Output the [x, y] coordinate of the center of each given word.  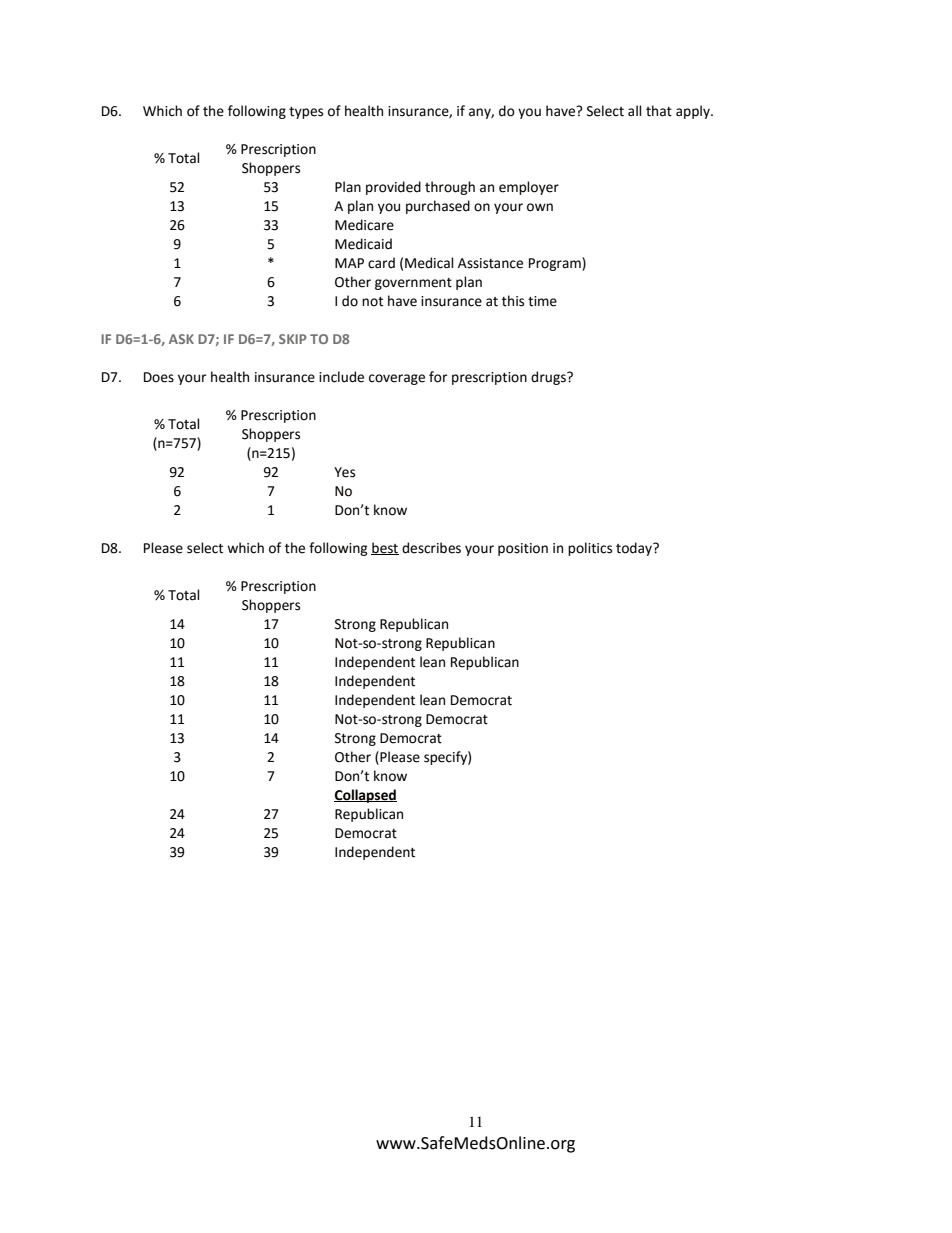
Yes [344, 472]
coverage [397, 379]
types [306, 113]
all [634, 111]
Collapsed [365, 796]
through [450, 188]
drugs [549, 378]
